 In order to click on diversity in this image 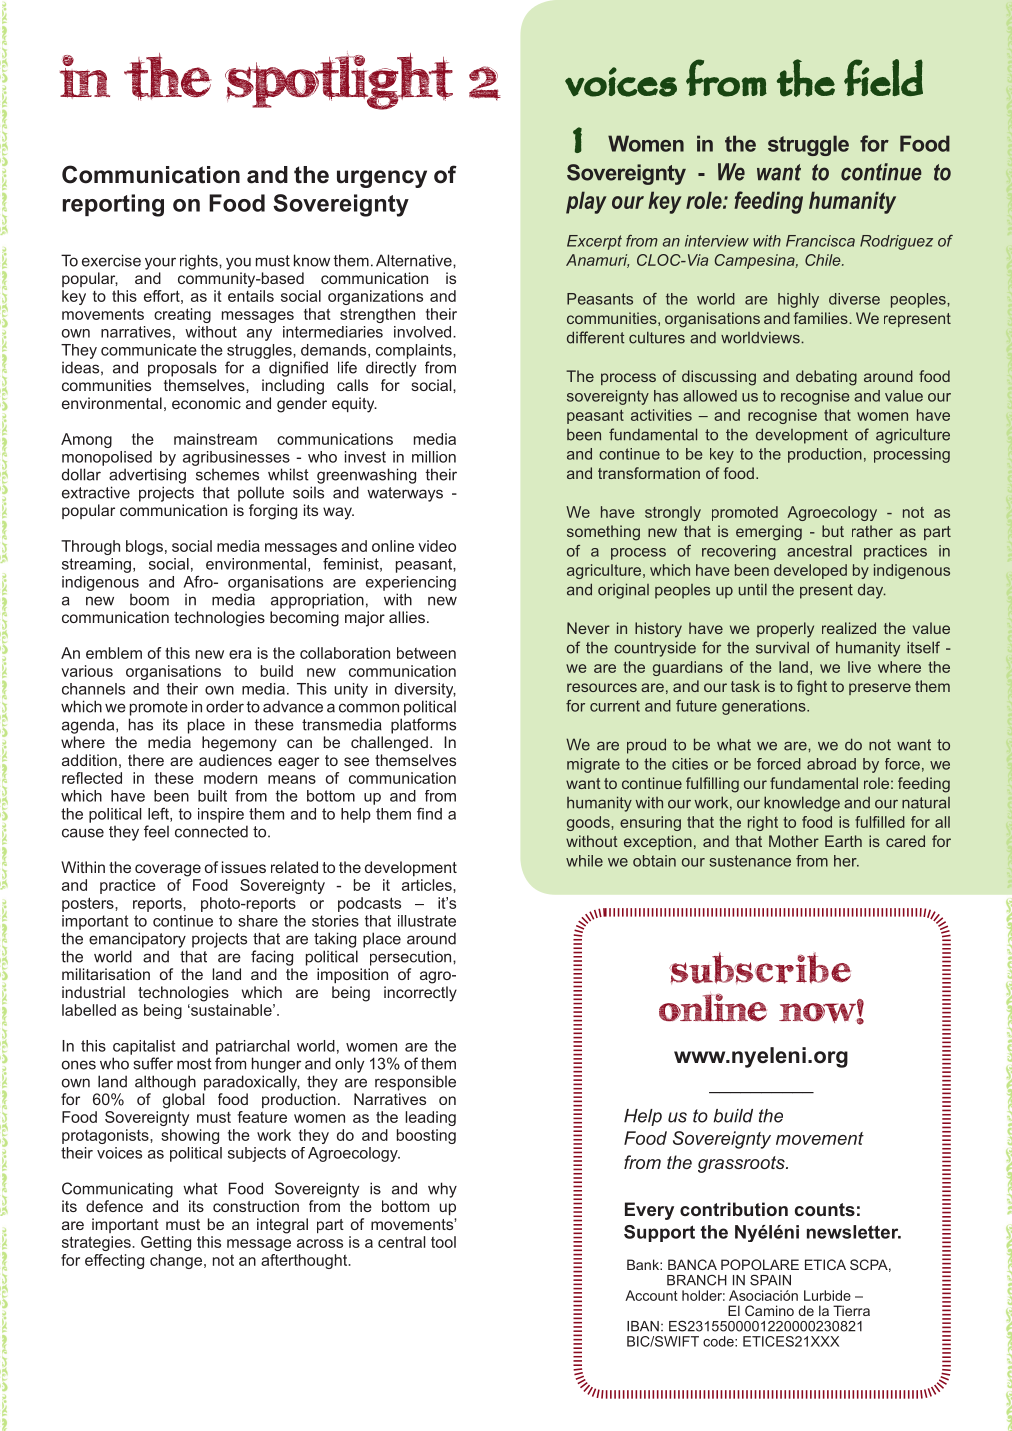, I will do `click(425, 690)`.
